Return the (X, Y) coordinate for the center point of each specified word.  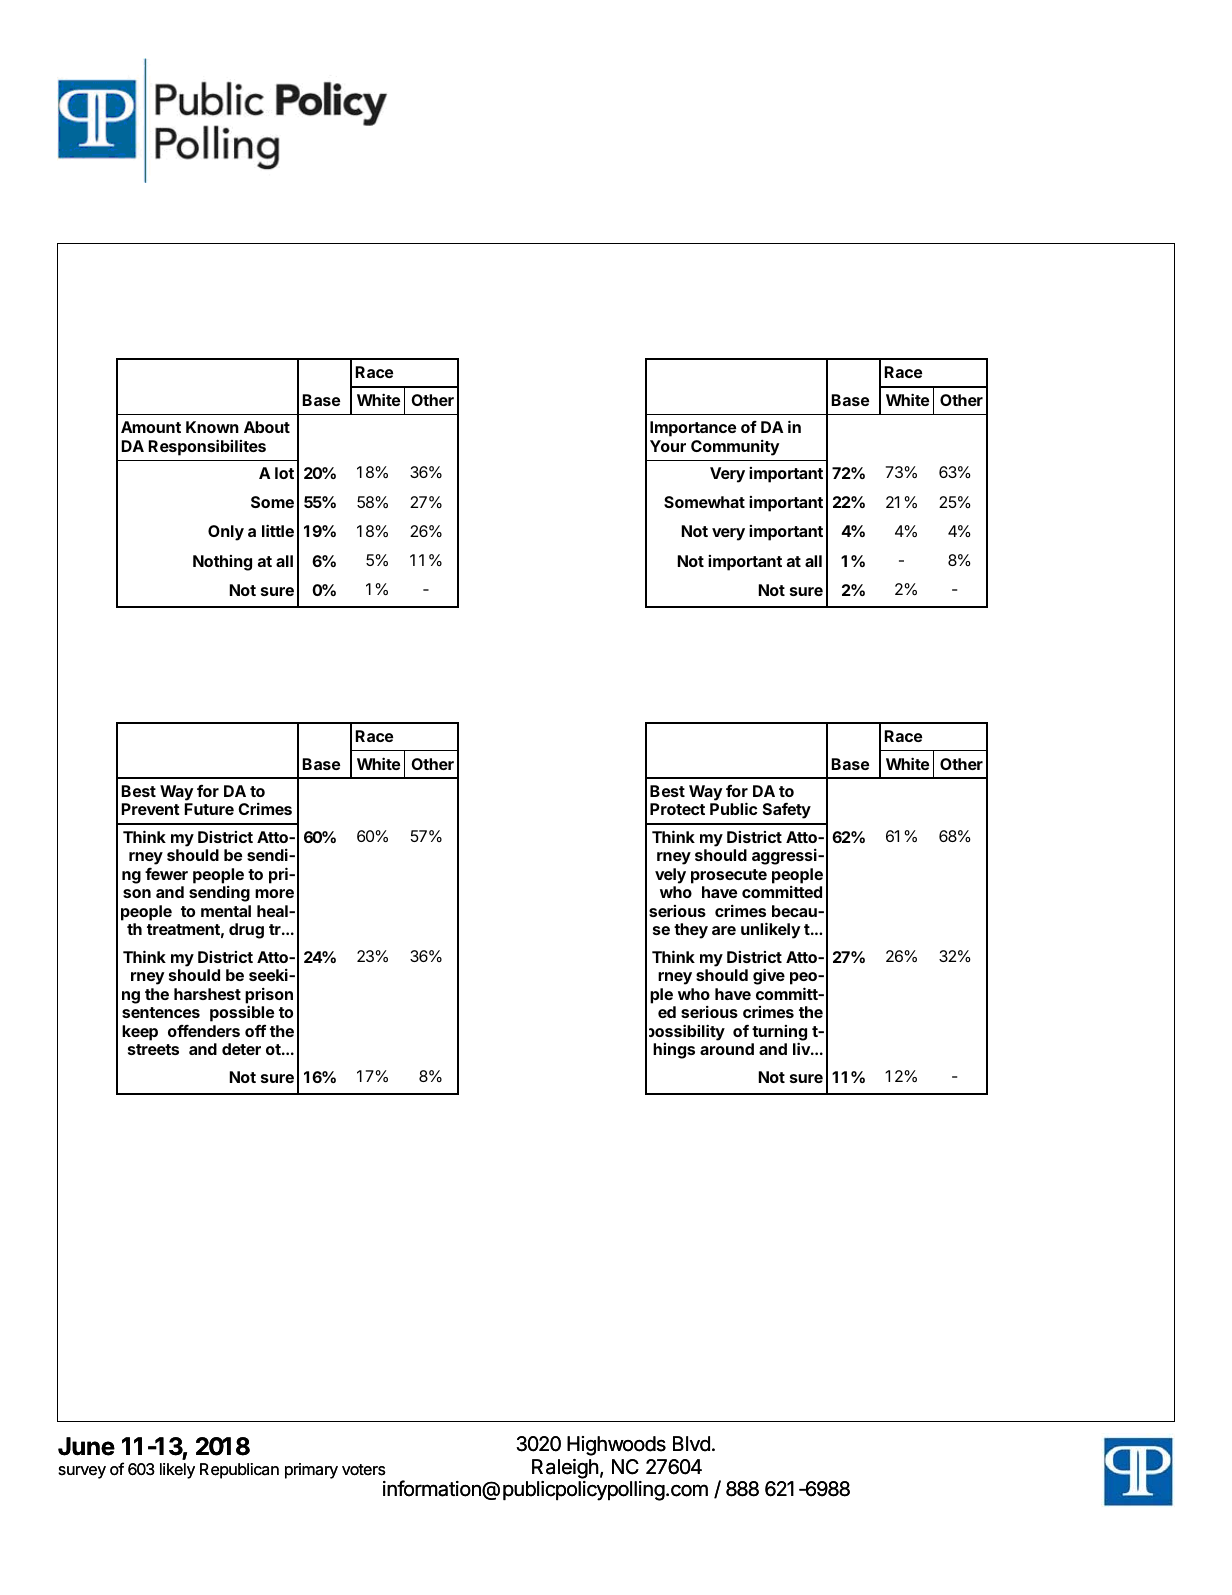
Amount (151, 427)
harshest (207, 994)
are (724, 930)
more (274, 893)
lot (284, 473)
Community (735, 448)
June (86, 1446)
